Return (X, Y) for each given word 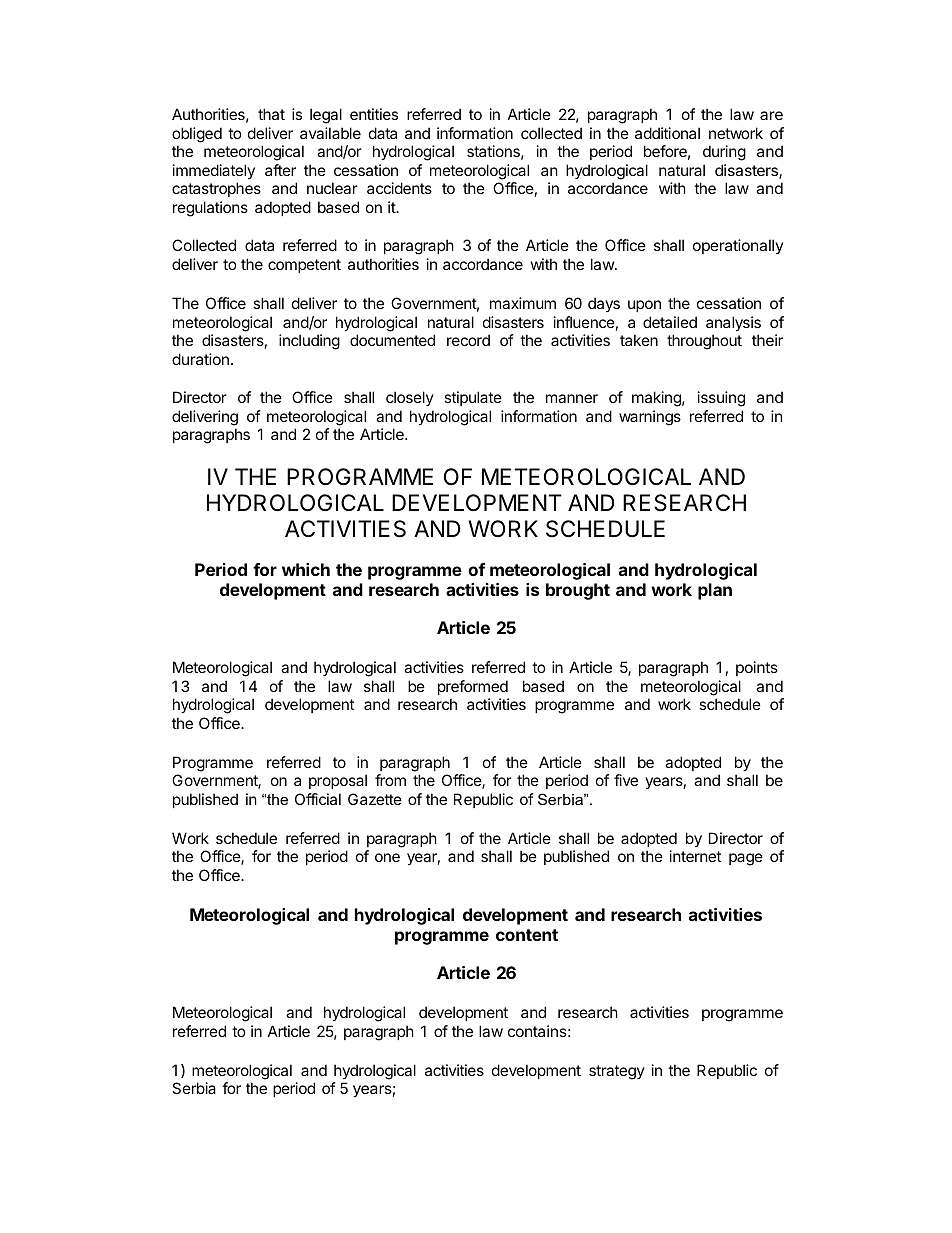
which (306, 569)
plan (715, 591)
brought (578, 591)
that (271, 114)
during (724, 153)
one (387, 857)
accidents (399, 188)
